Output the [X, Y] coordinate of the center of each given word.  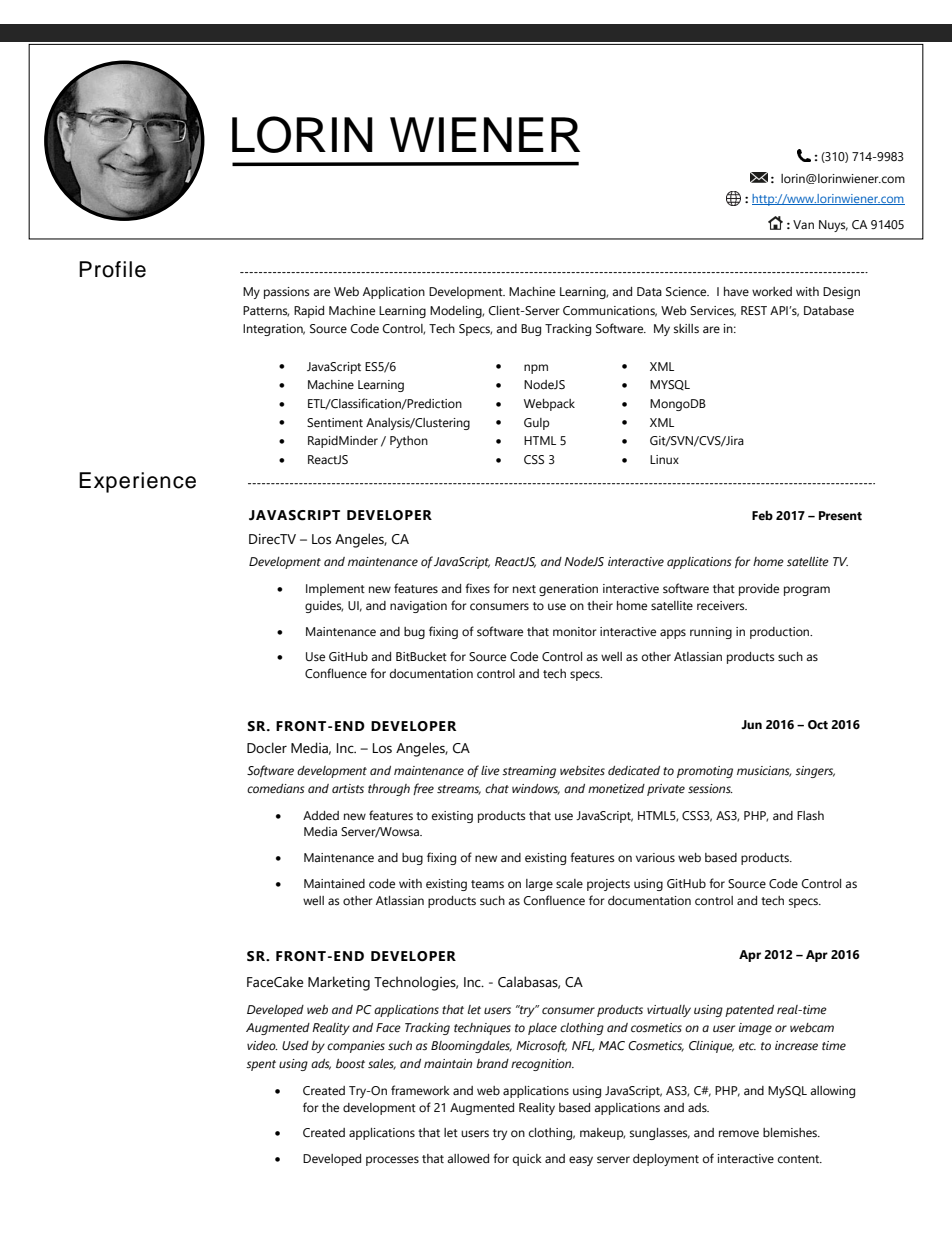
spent [261, 1065]
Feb [762, 515]
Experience [137, 482]
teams [487, 884]
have [736, 291]
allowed [468, 1159]
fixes [477, 588]
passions [287, 293]
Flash [810, 815]
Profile [112, 269]
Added [321, 815]
